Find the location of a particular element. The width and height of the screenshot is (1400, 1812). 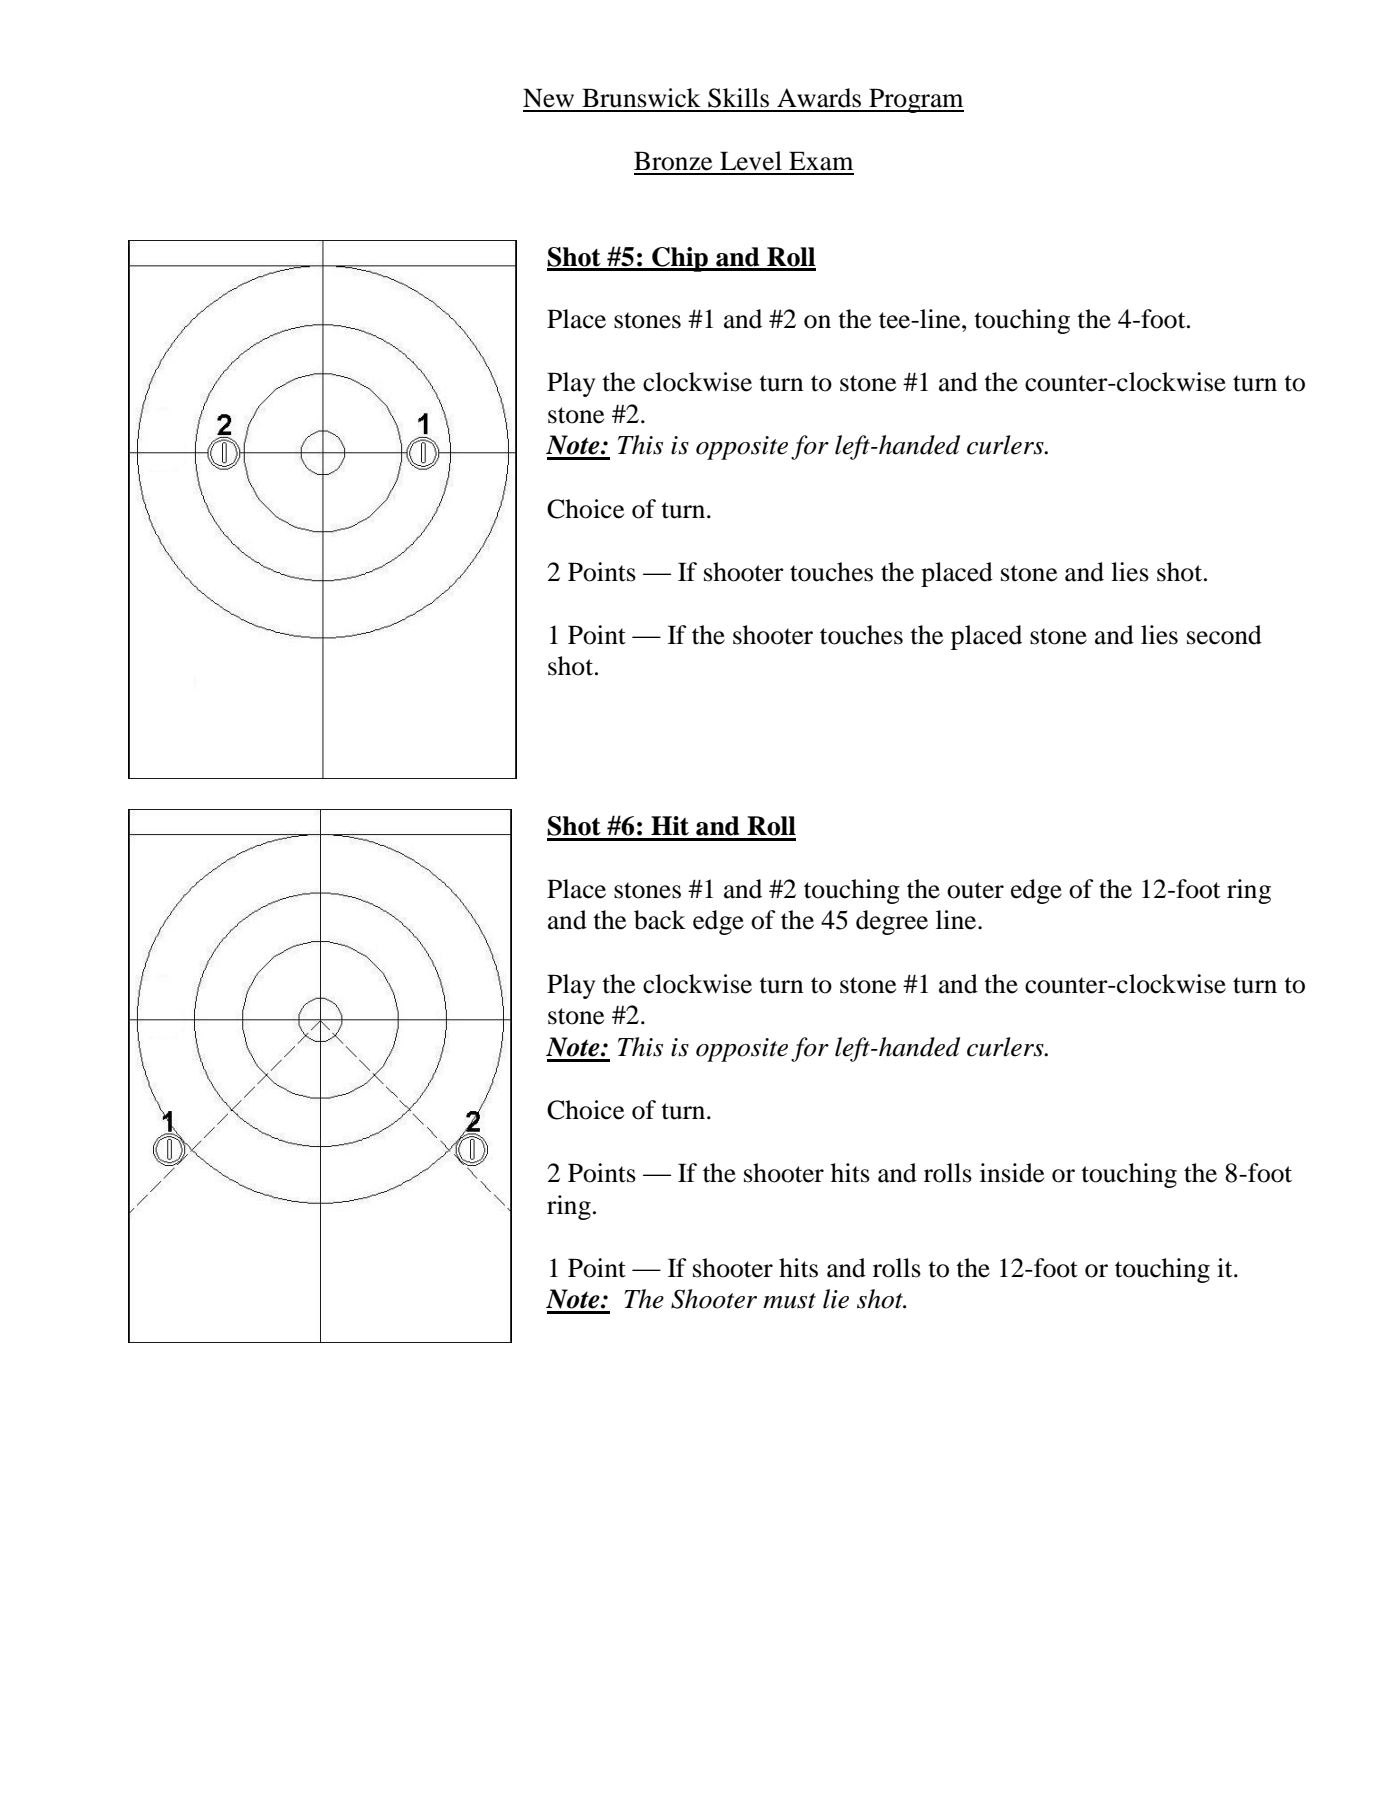

back is located at coordinates (660, 920).
